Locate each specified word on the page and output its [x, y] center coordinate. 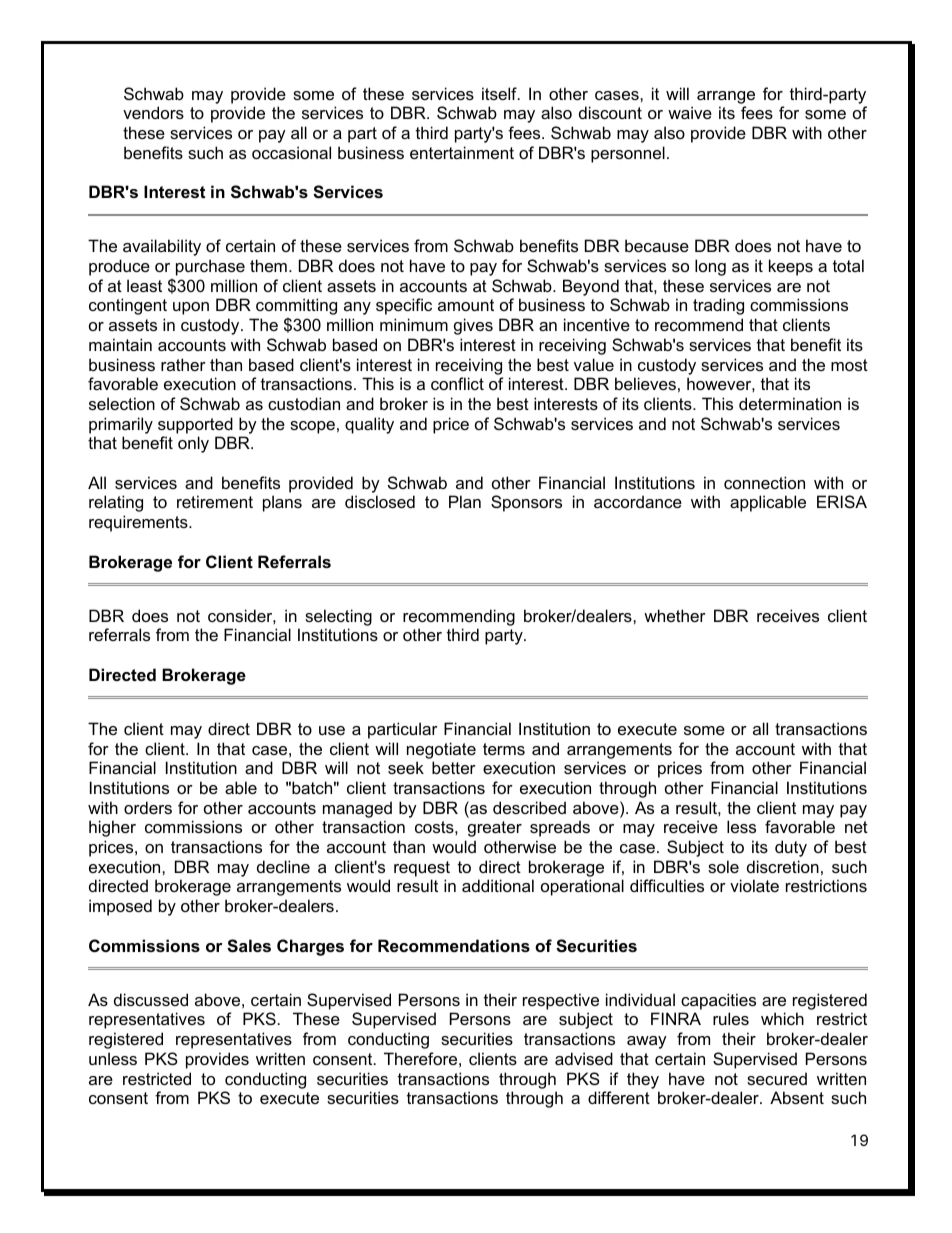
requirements [139, 523]
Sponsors [526, 503]
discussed [151, 999]
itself [500, 93]
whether [675, 615]
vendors [153, 112]
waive [690, 112]
